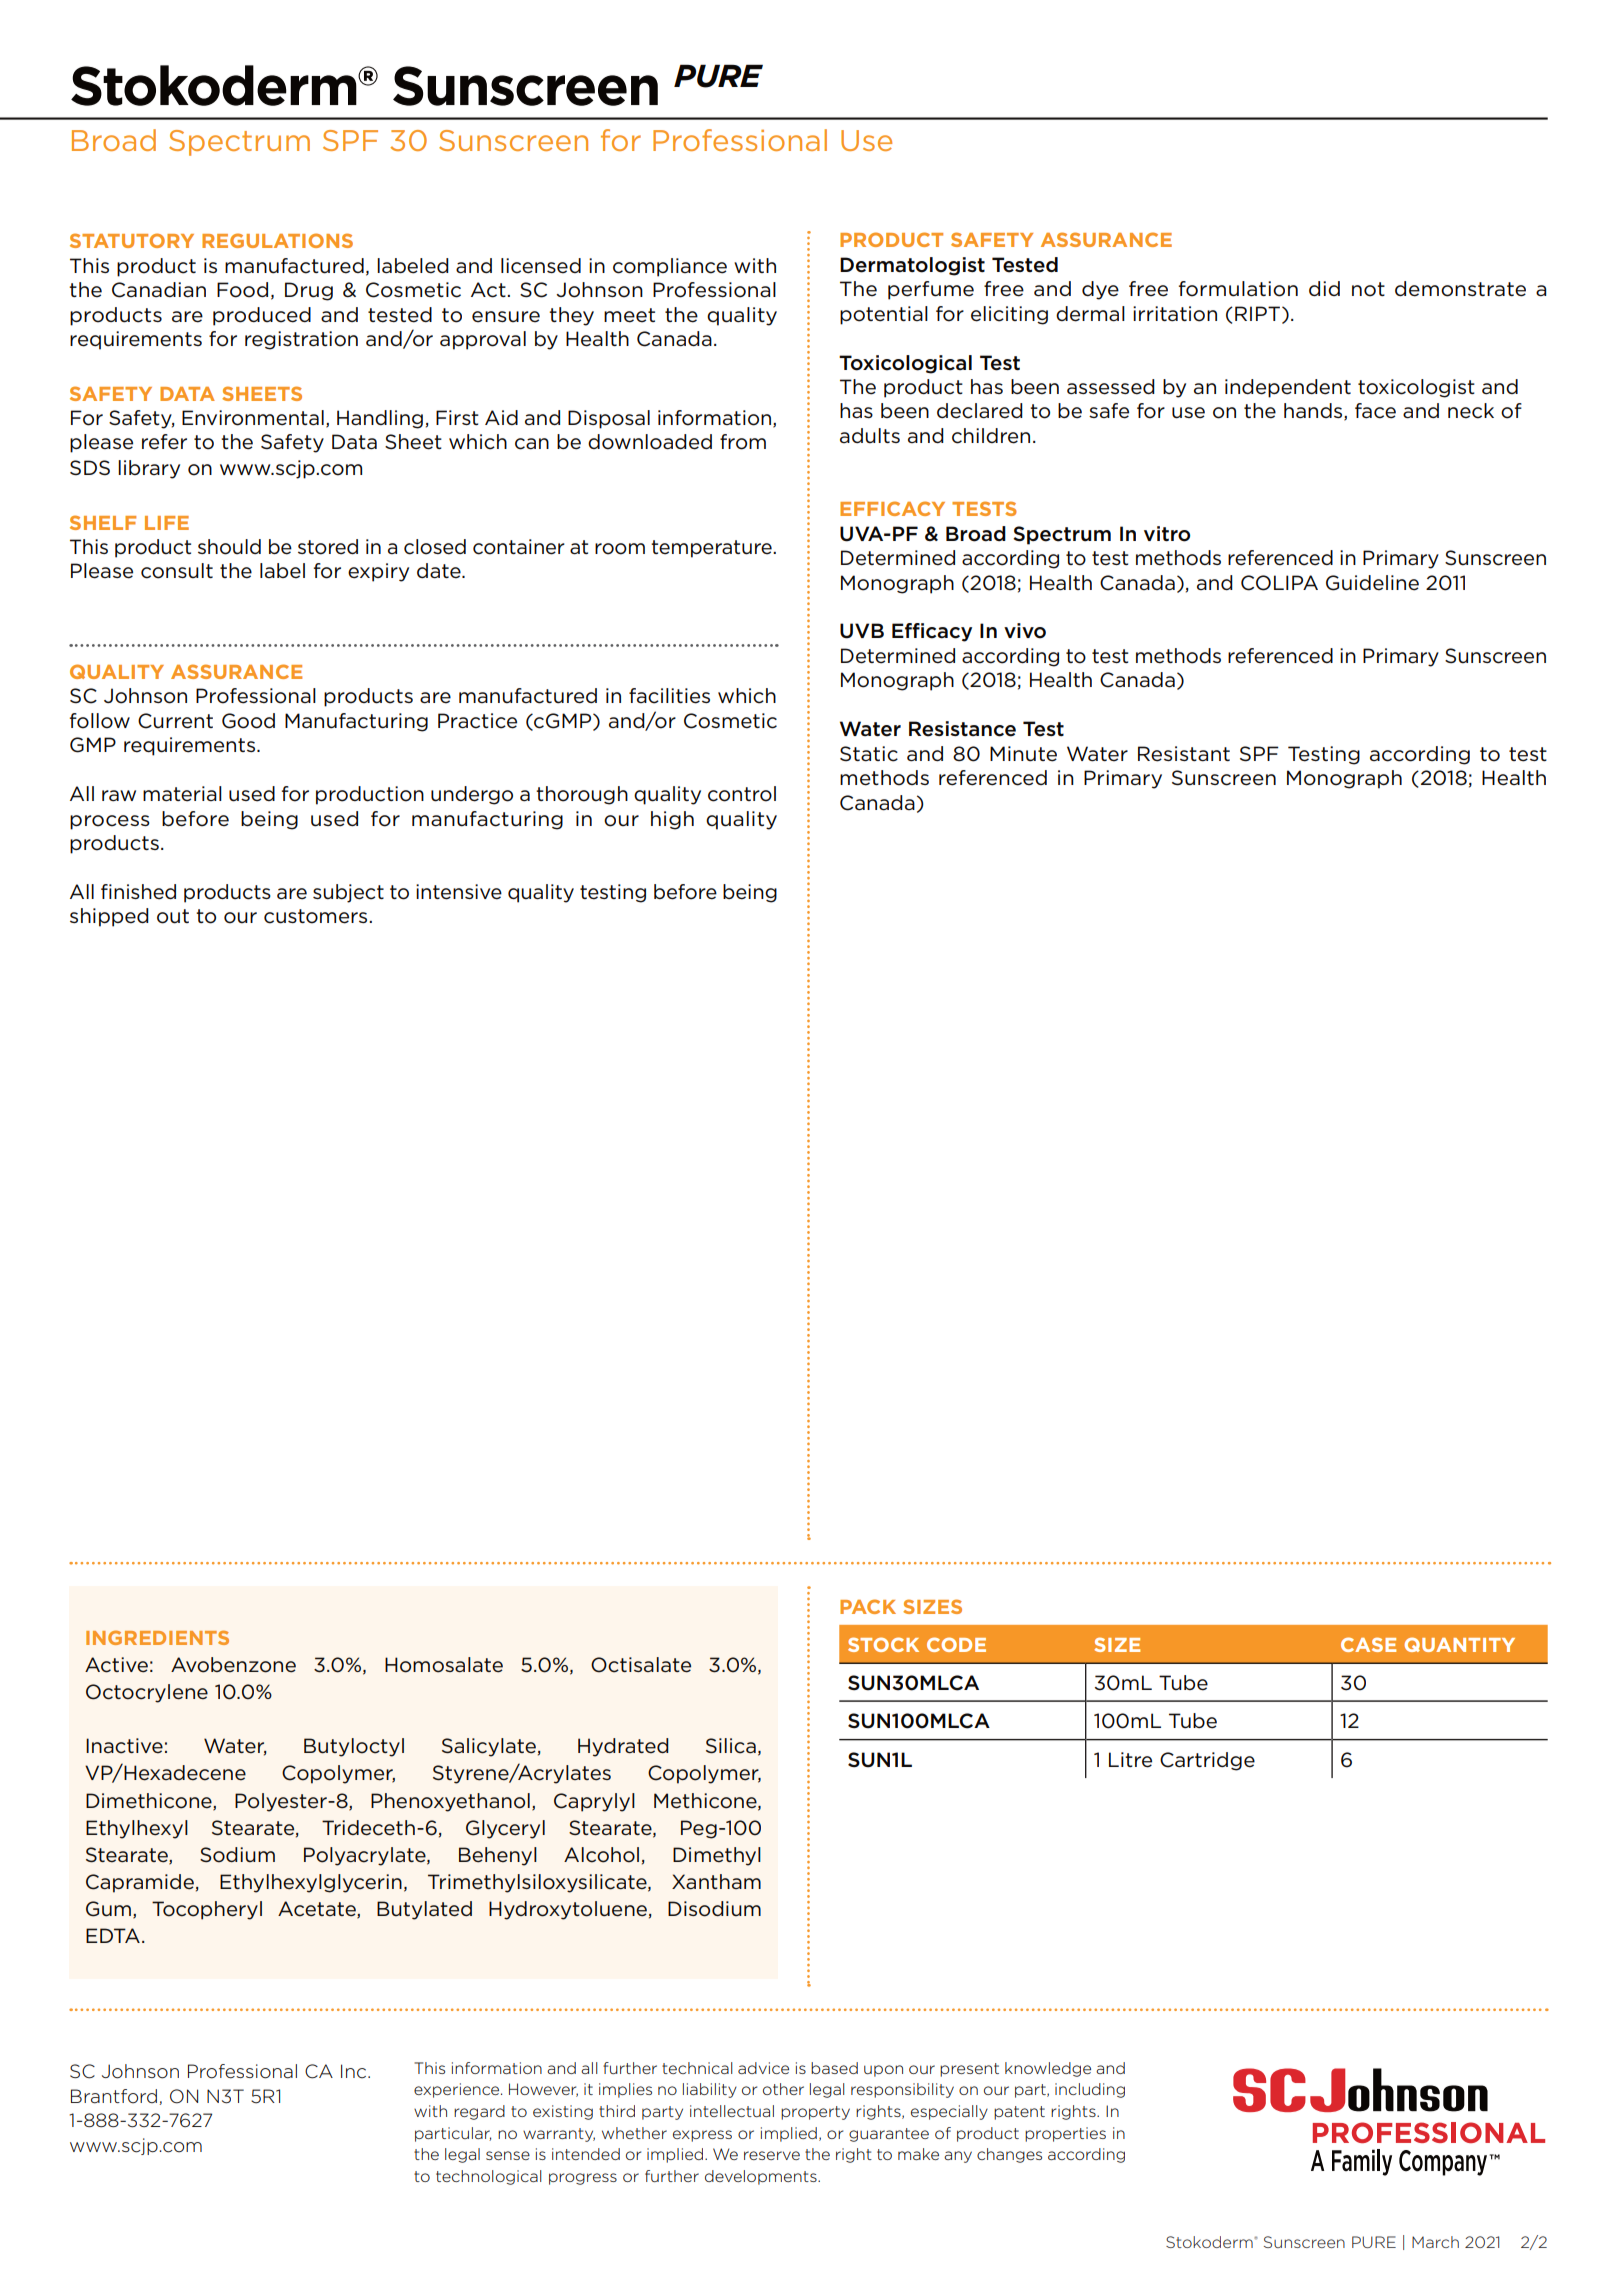 The width and height of the screenshot is (1617, 2287). What do you see at coordinates (762, 2177) in the screenshot?
I see `developments` at bounding box center [762, 2177].
